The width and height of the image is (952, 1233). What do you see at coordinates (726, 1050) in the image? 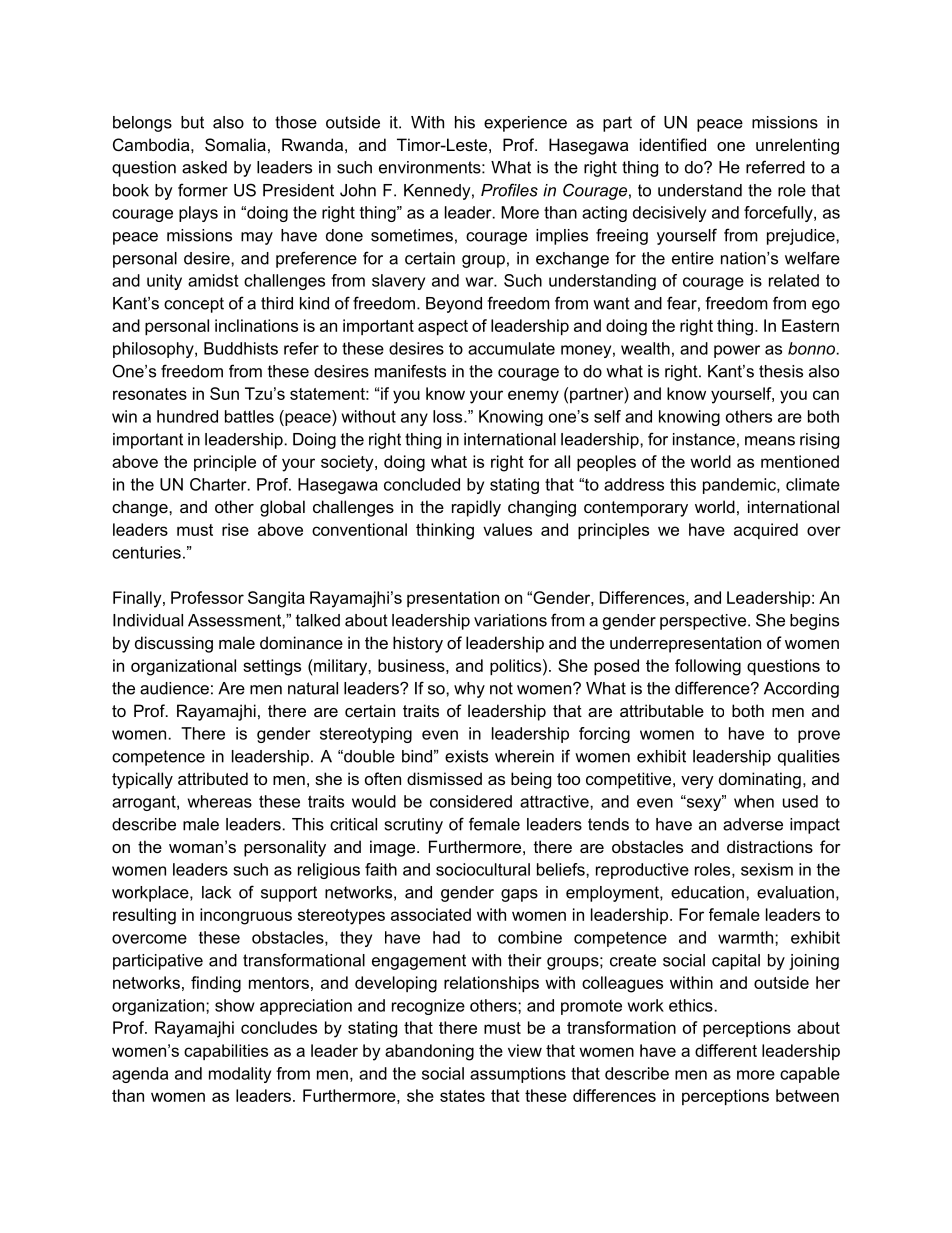
I see `different` at bounding box center [726, 1050].
